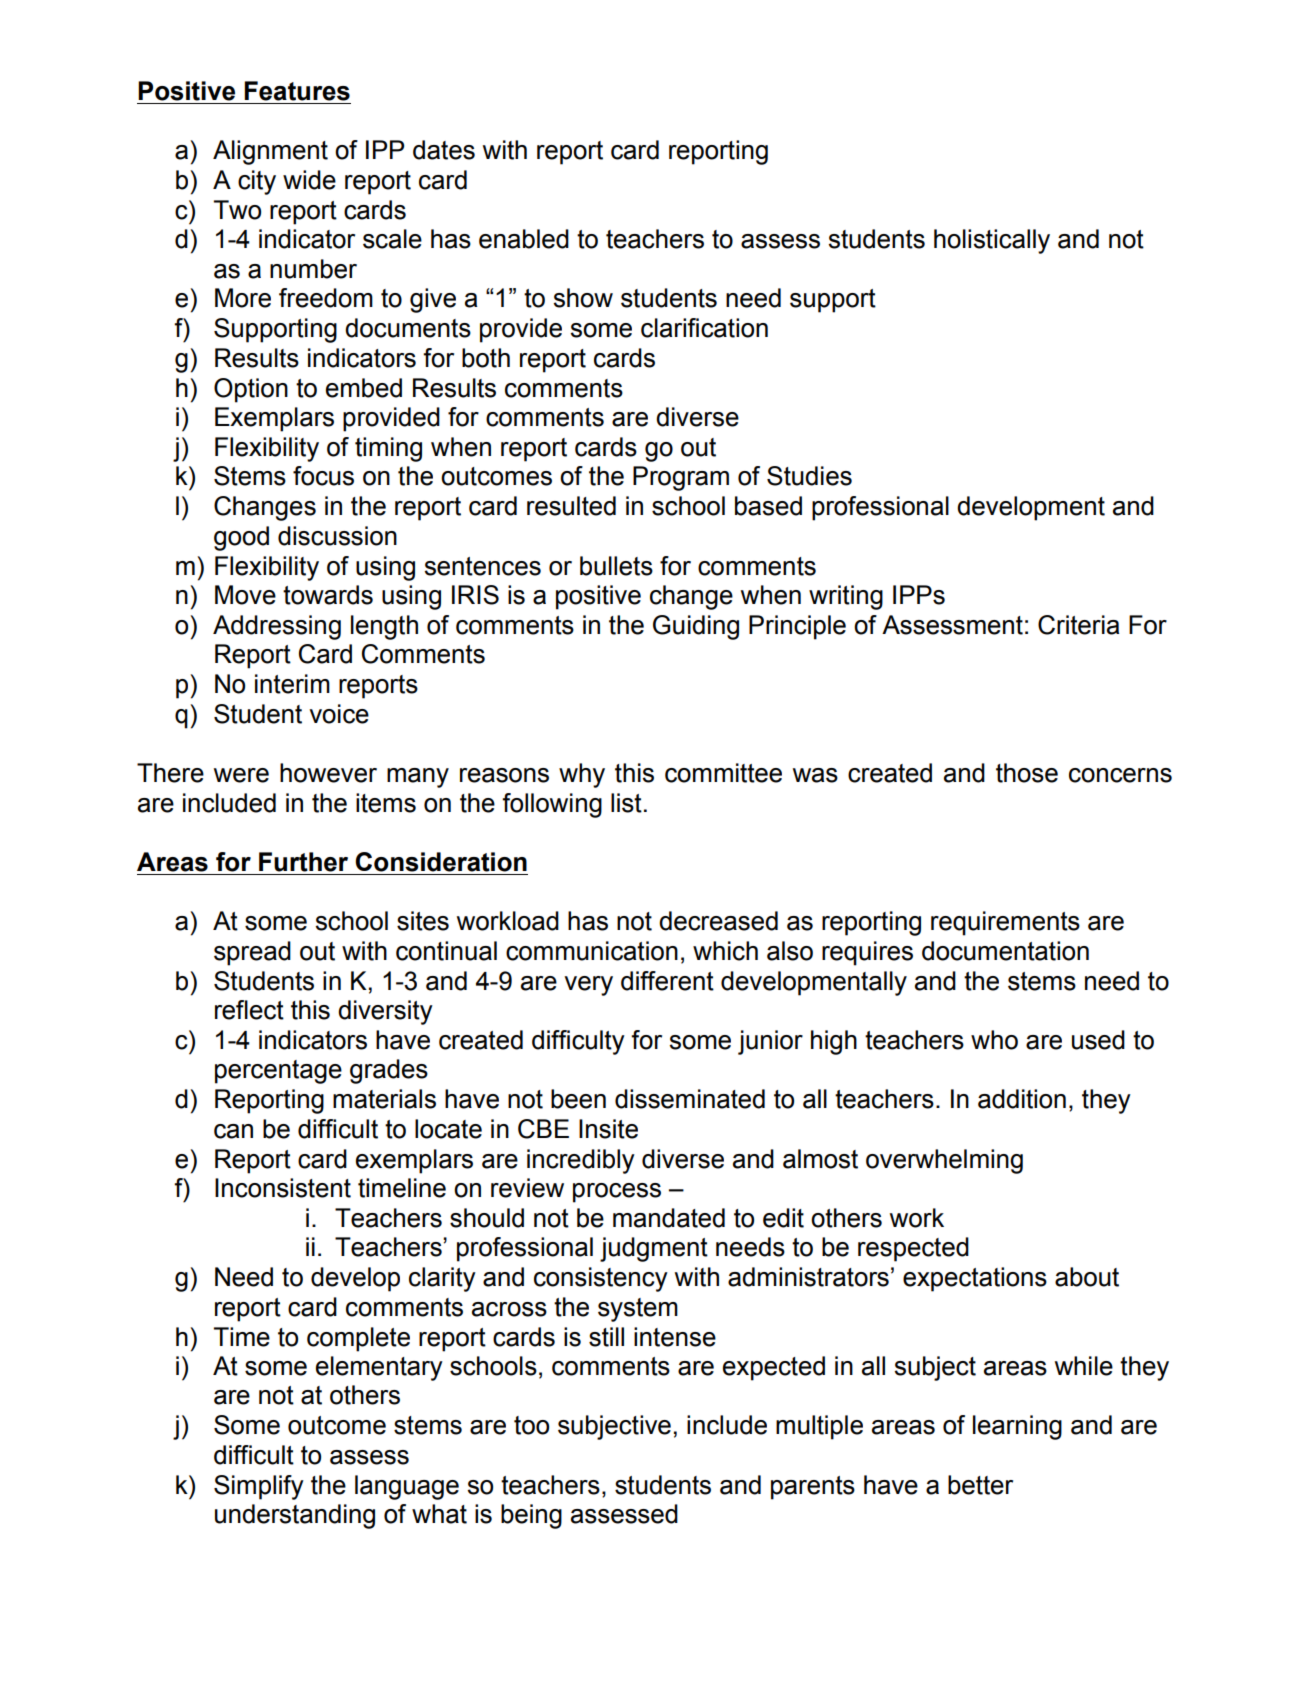 The image size is (1315, 1702). Describe the element at coordinates (233, 1131) in the screenshot. I see `can` at that location.
